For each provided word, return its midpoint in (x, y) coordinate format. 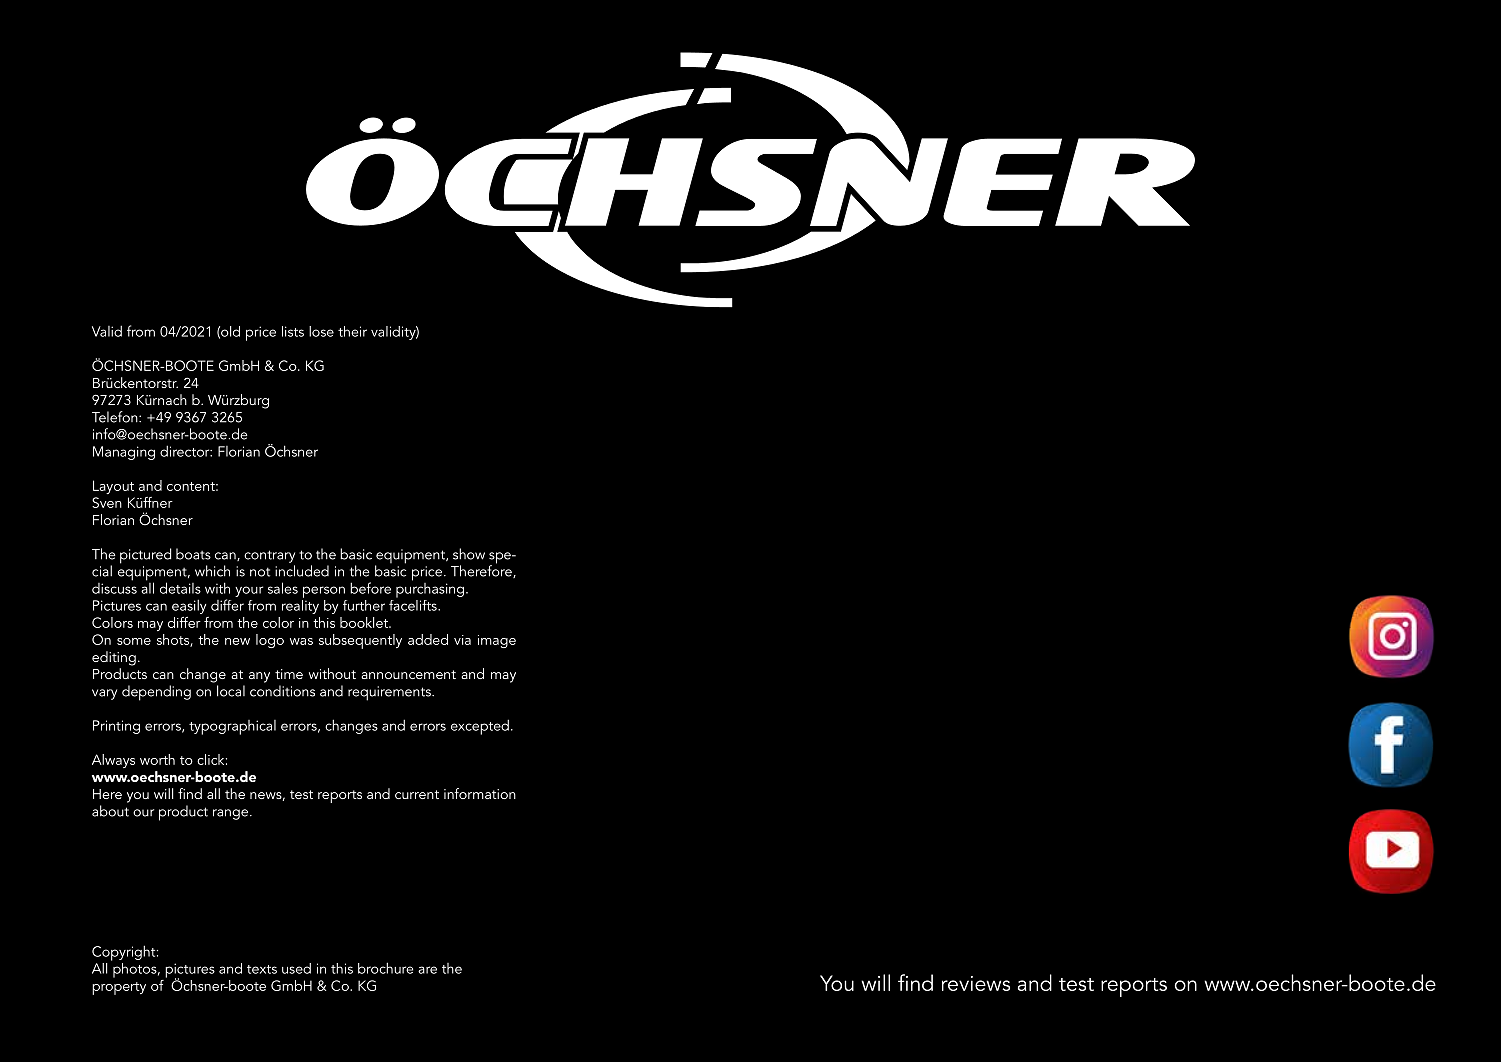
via (462, 640)
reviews (976, 983)
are (427, 970)
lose (321, 331)
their (352, 331)
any (259, 677)
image (497, 641)
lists (293, 331)
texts (262, 969)
